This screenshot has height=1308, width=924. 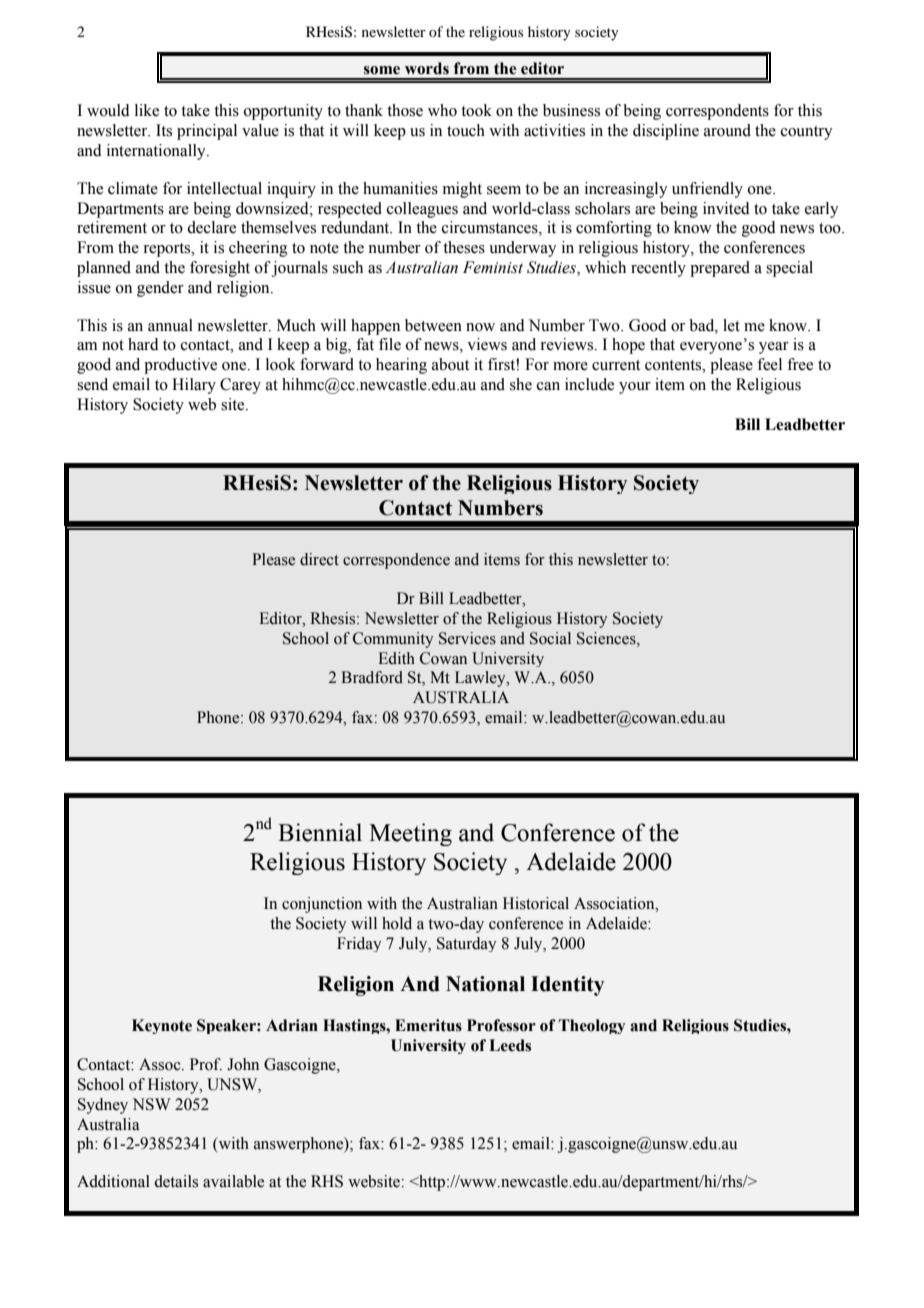 What do you see at coordinates (176, 1181) in the screenshot?
I see `details` at bounding box center [176, 1181].
